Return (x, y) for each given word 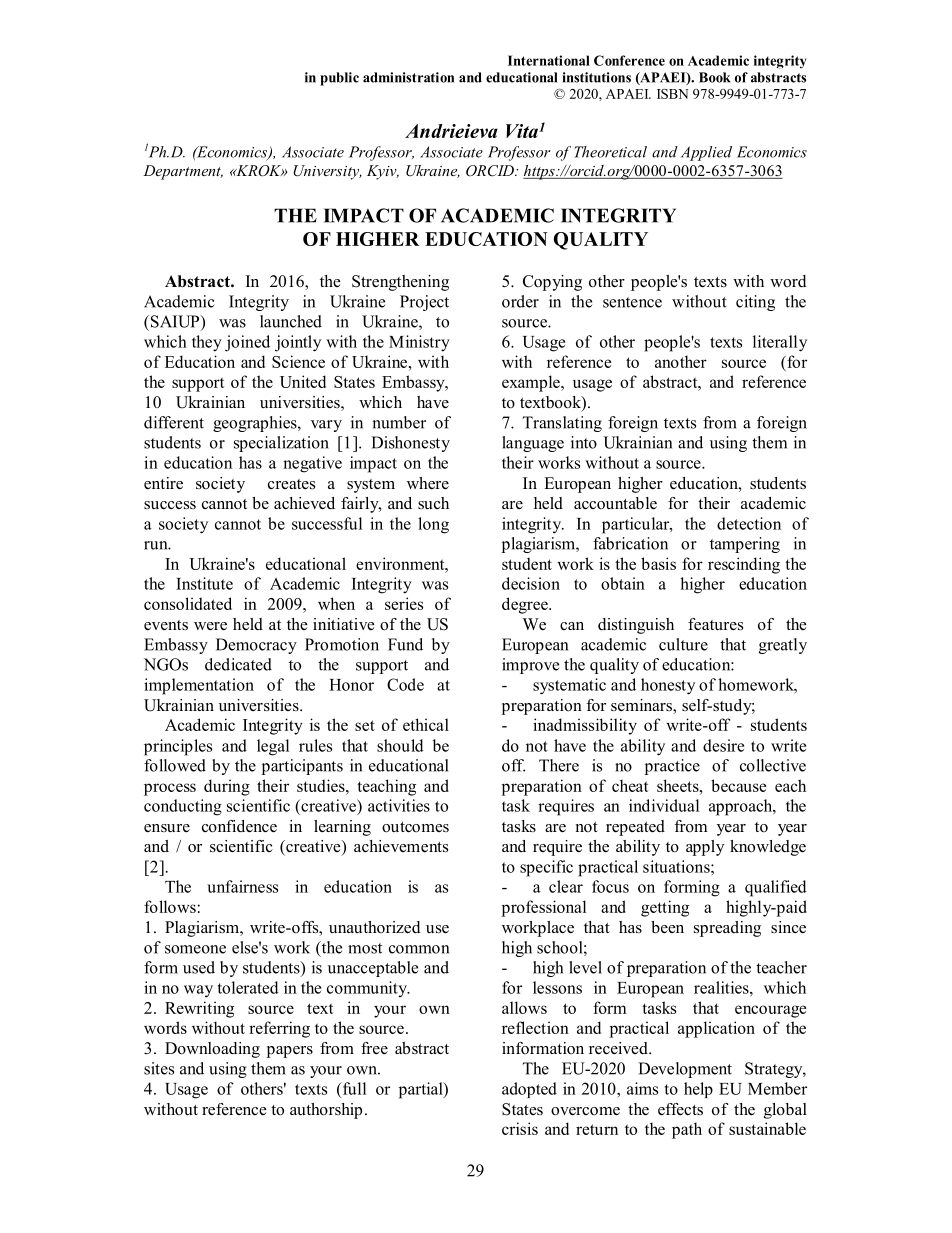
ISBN (672, 93)
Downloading (212, 1050)
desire (723, 745)
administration (408, 77)
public (339, 79)
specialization (281, 444)
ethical (426, 724)
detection (749, 523)
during (227, 787)
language (533, 444)
